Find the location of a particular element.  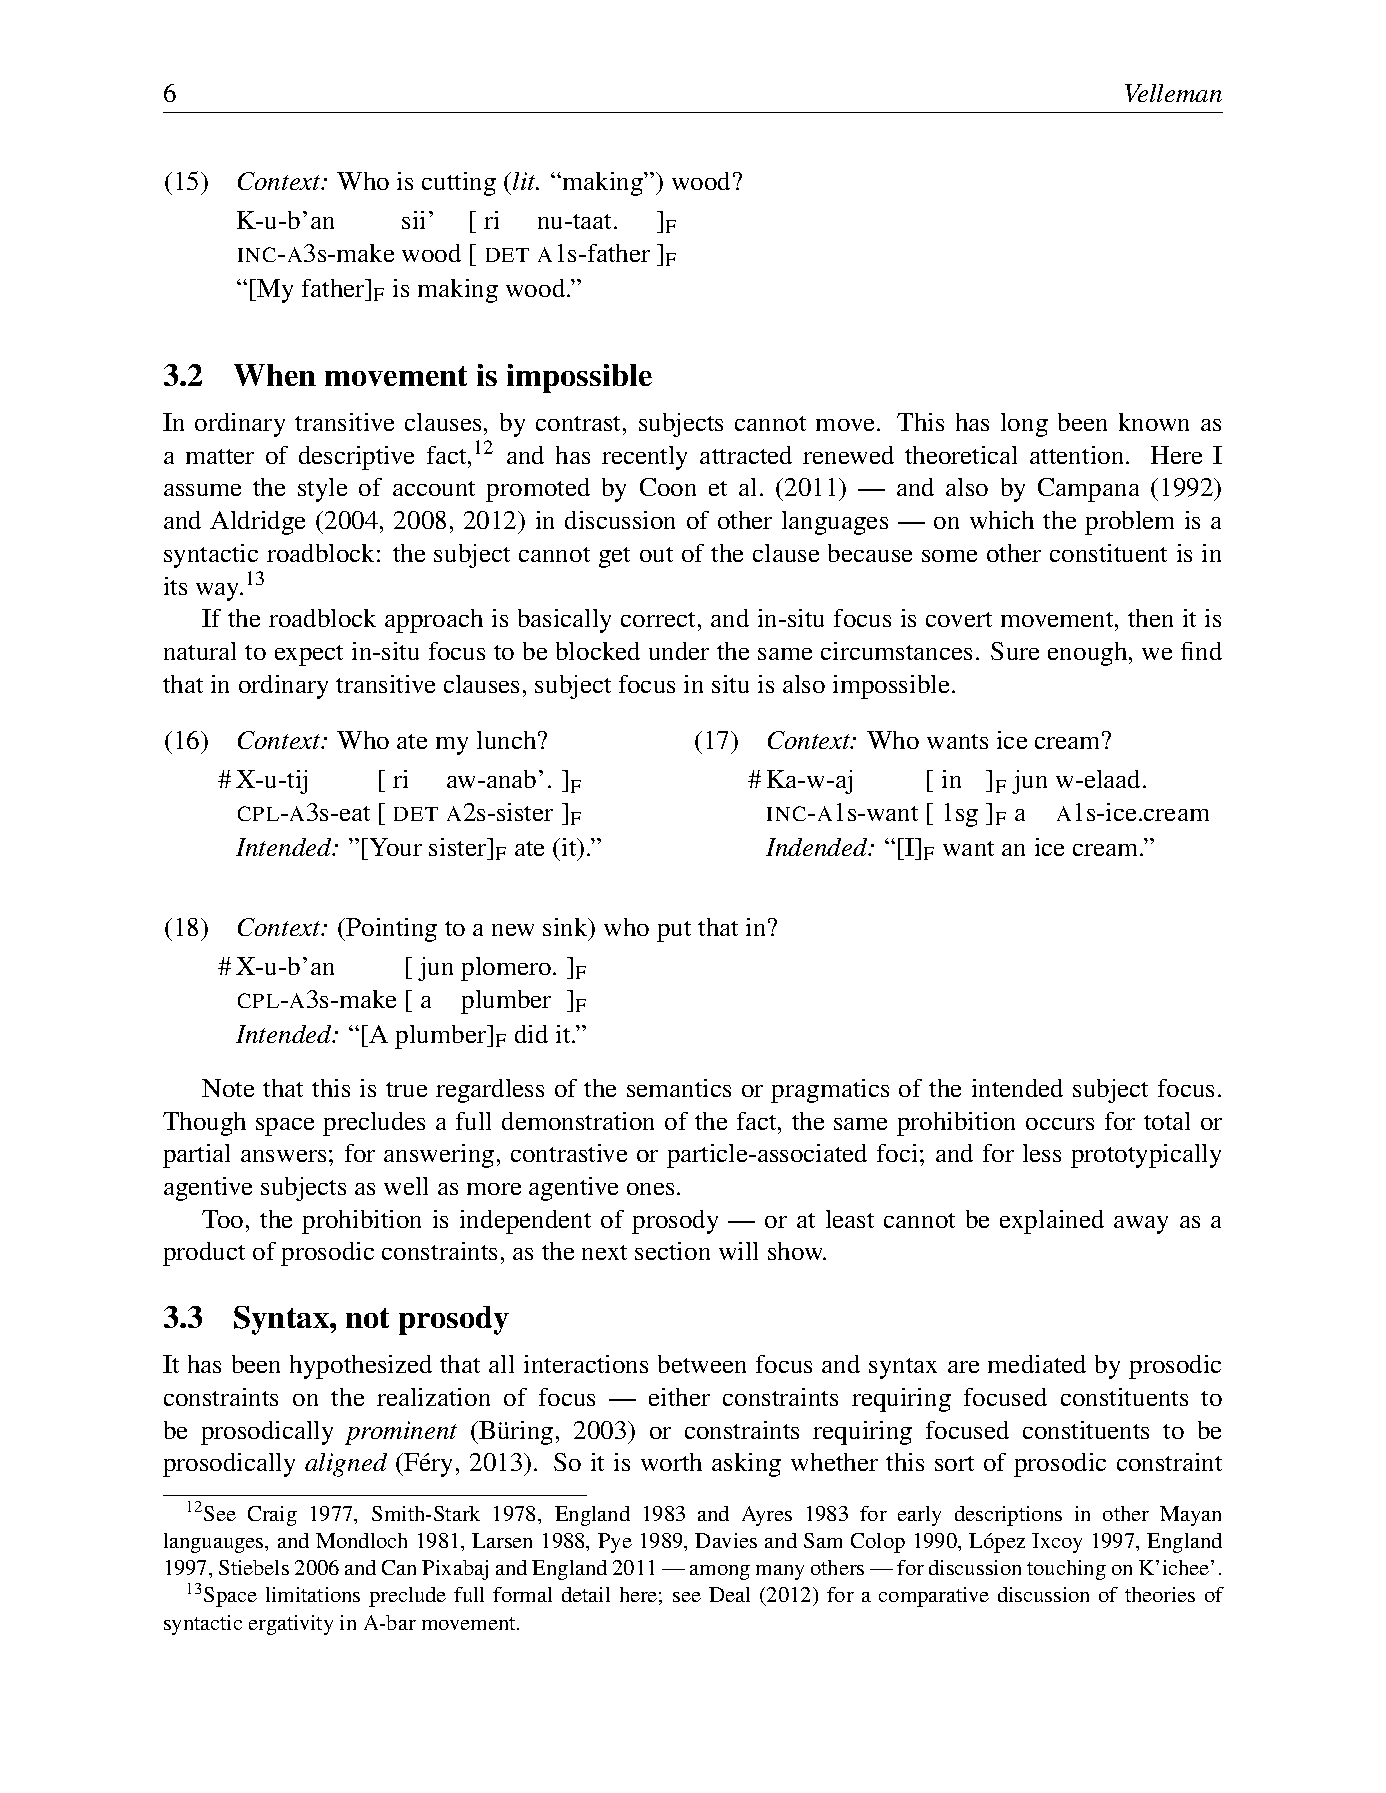

correct is located at coordinates (660, 619).
